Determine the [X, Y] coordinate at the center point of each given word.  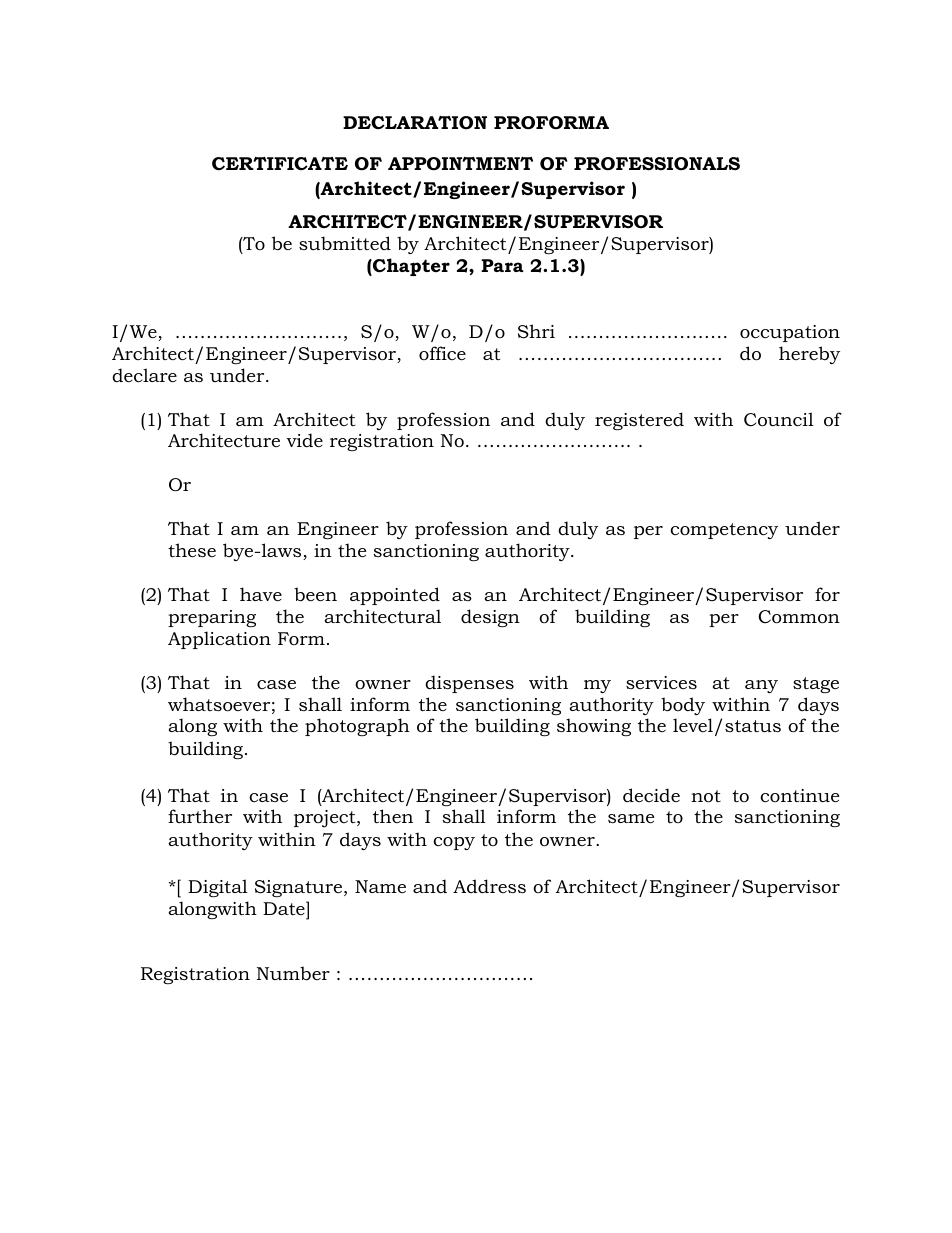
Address [489, 886]
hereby [809, 355]
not [706, 796]
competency [724, 531]
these [192, 550]
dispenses [469, 684]
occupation [790, 333]
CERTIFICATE [280, 164]
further [200, 816]
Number [293, 973]
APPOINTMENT [460, 164]
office [442, 353]
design [490, 618]
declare [144, 375]
